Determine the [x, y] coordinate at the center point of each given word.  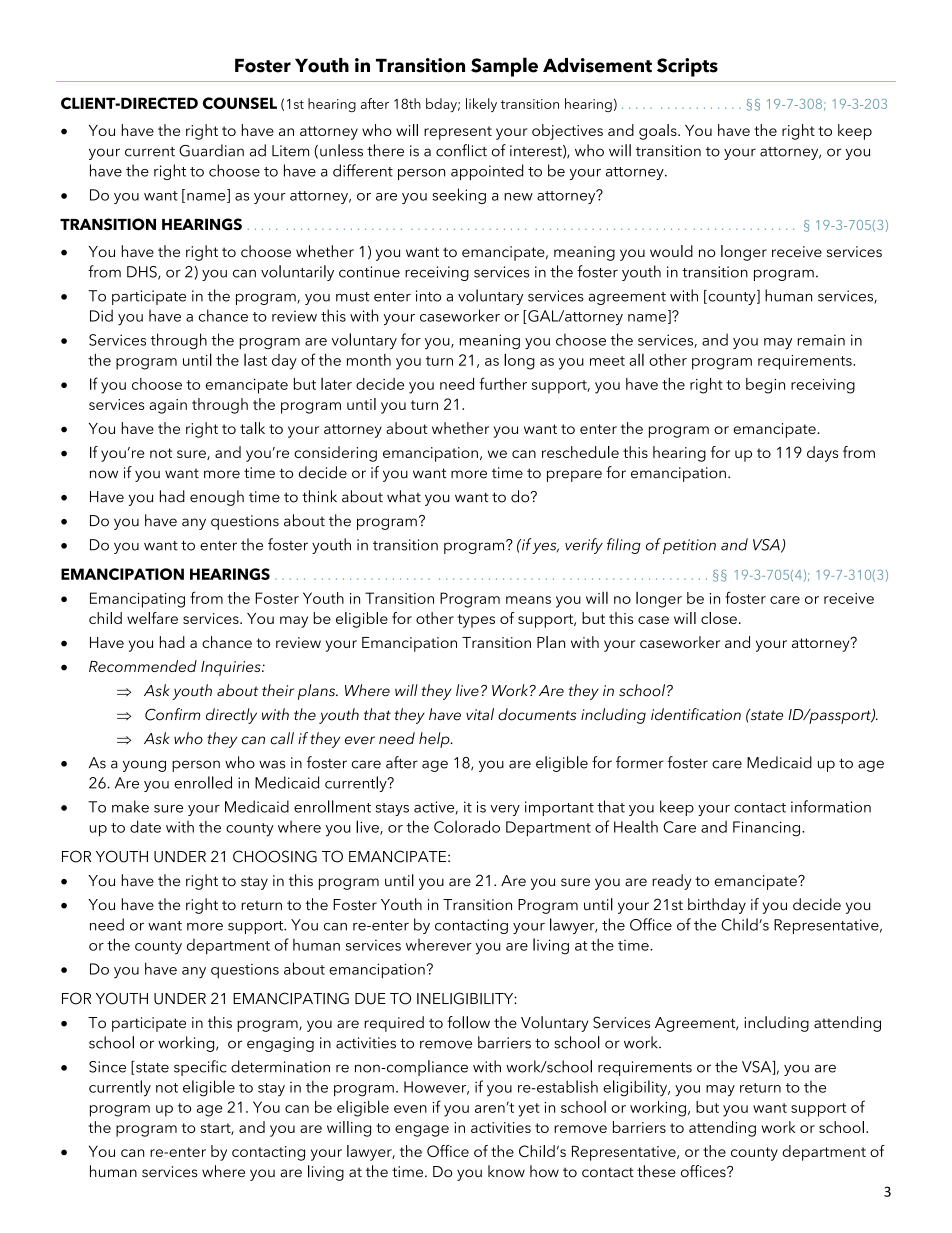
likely [481, 105]
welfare [152, 618]
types [476, 621]
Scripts [687, 67]
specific [200, 1068]
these [656, 1171]
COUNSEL [240, 103]
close [719, 618]
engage [422, 1131]
